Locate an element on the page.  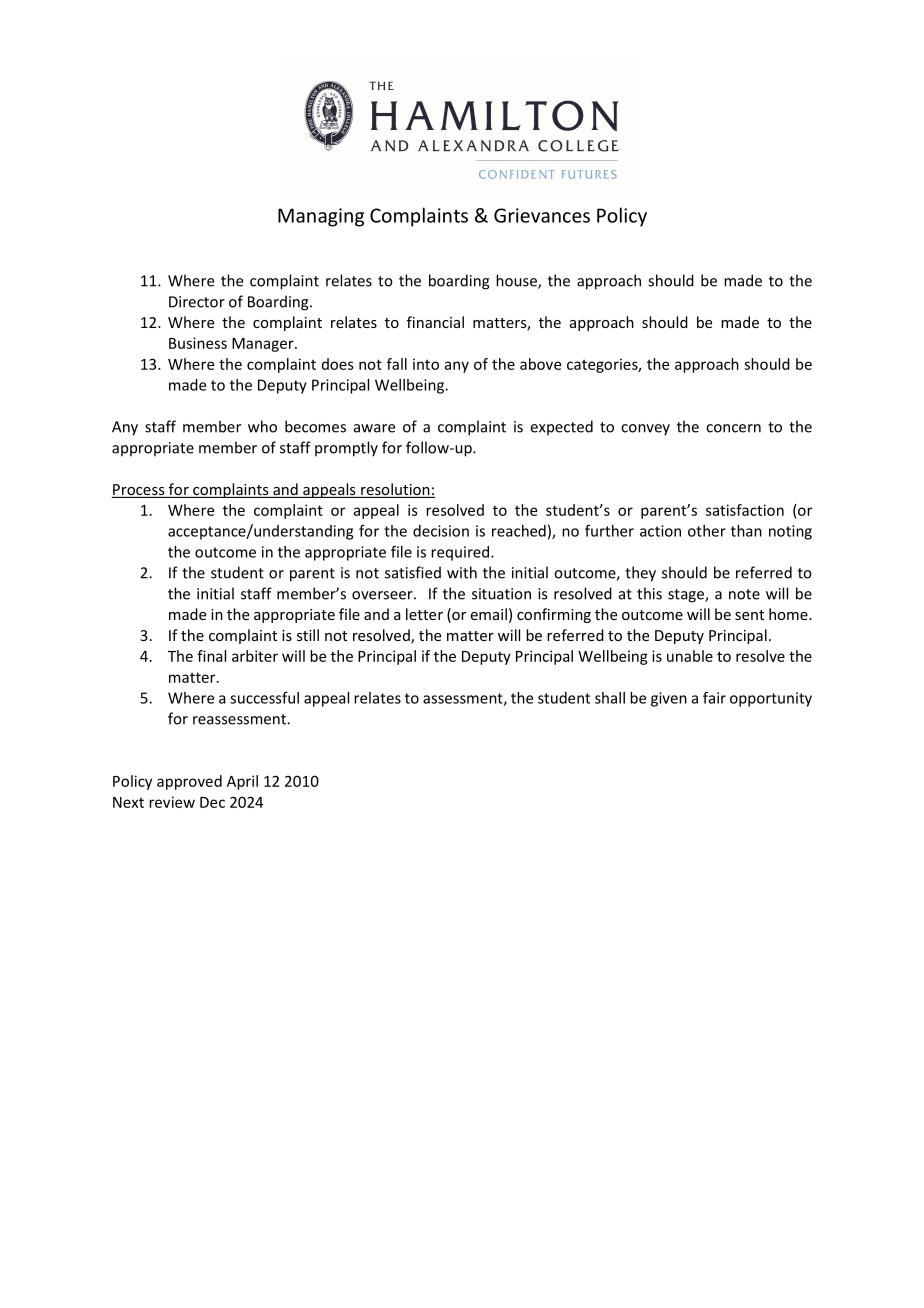
Process is located at coordinates (139, 491).
